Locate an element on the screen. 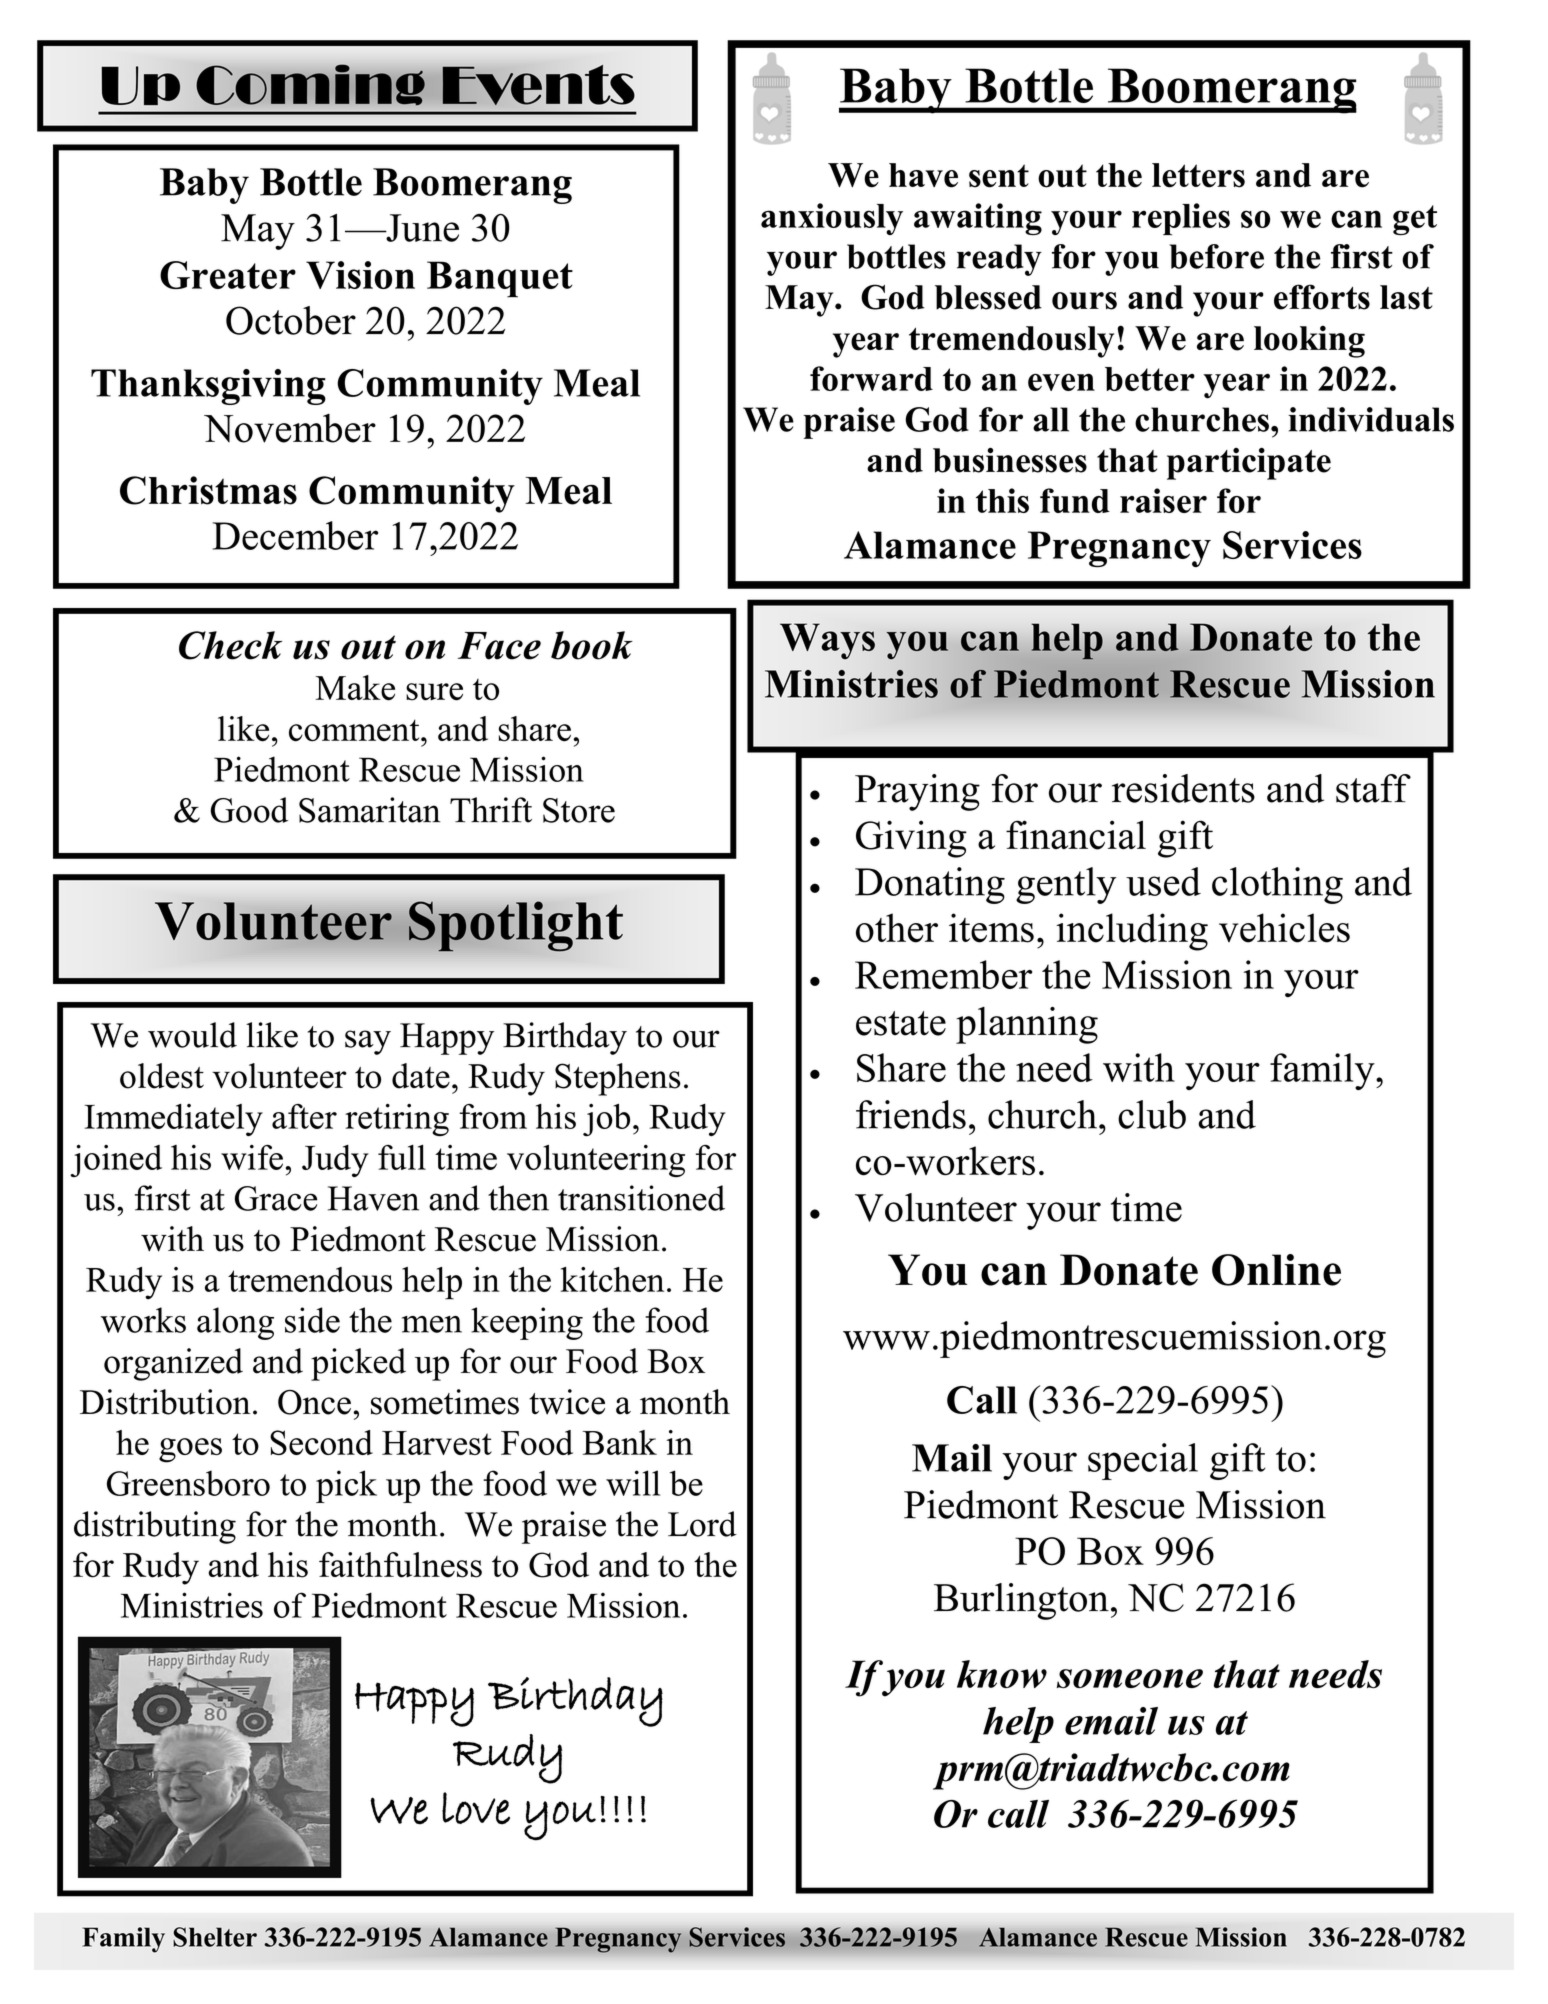 The height and width of the screenshot is (2004, 1548). Online is located at coordinates (1276, 1270).
